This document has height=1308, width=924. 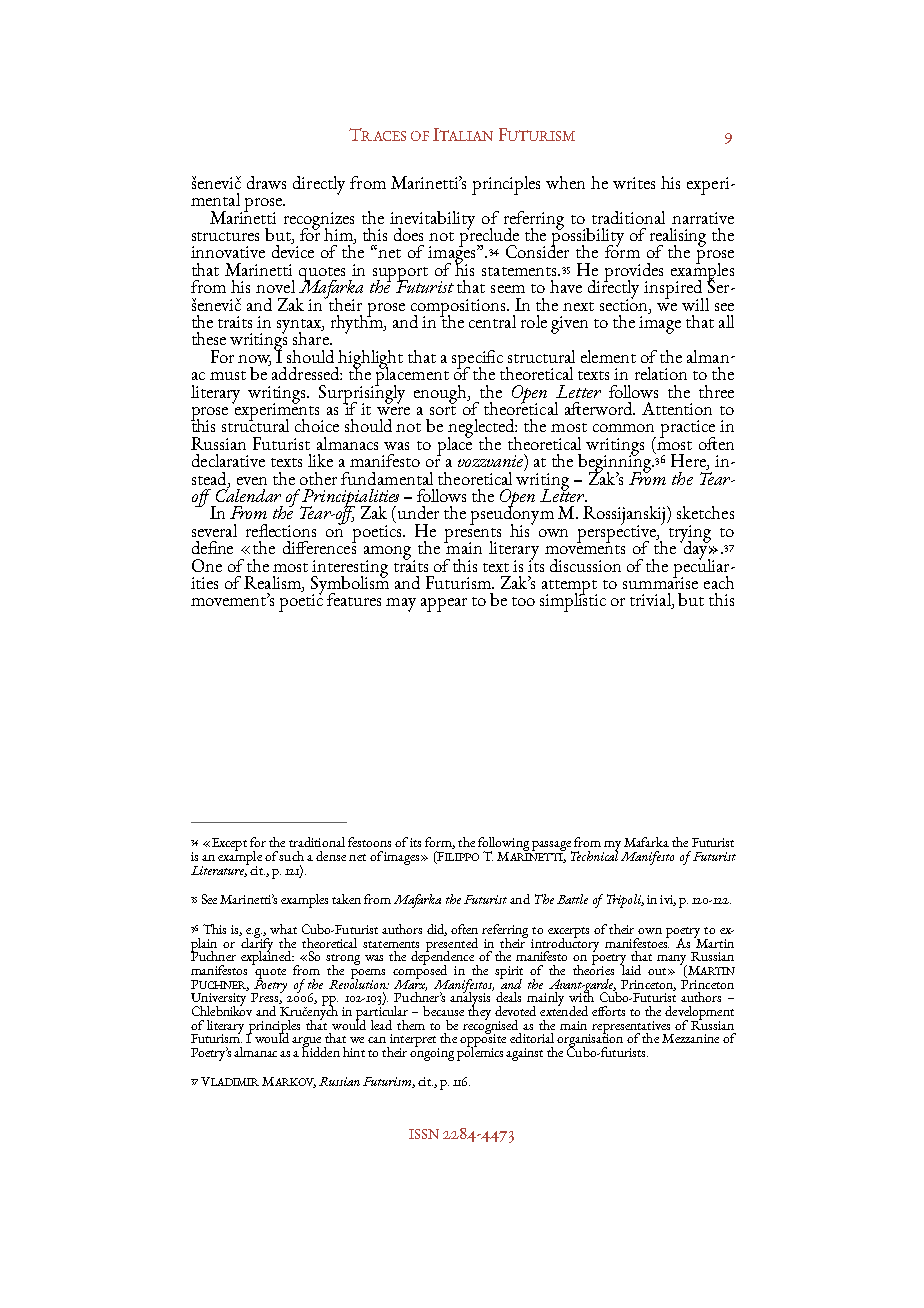 I want to click on Mezzanine, so click(x=690, y=1038).
